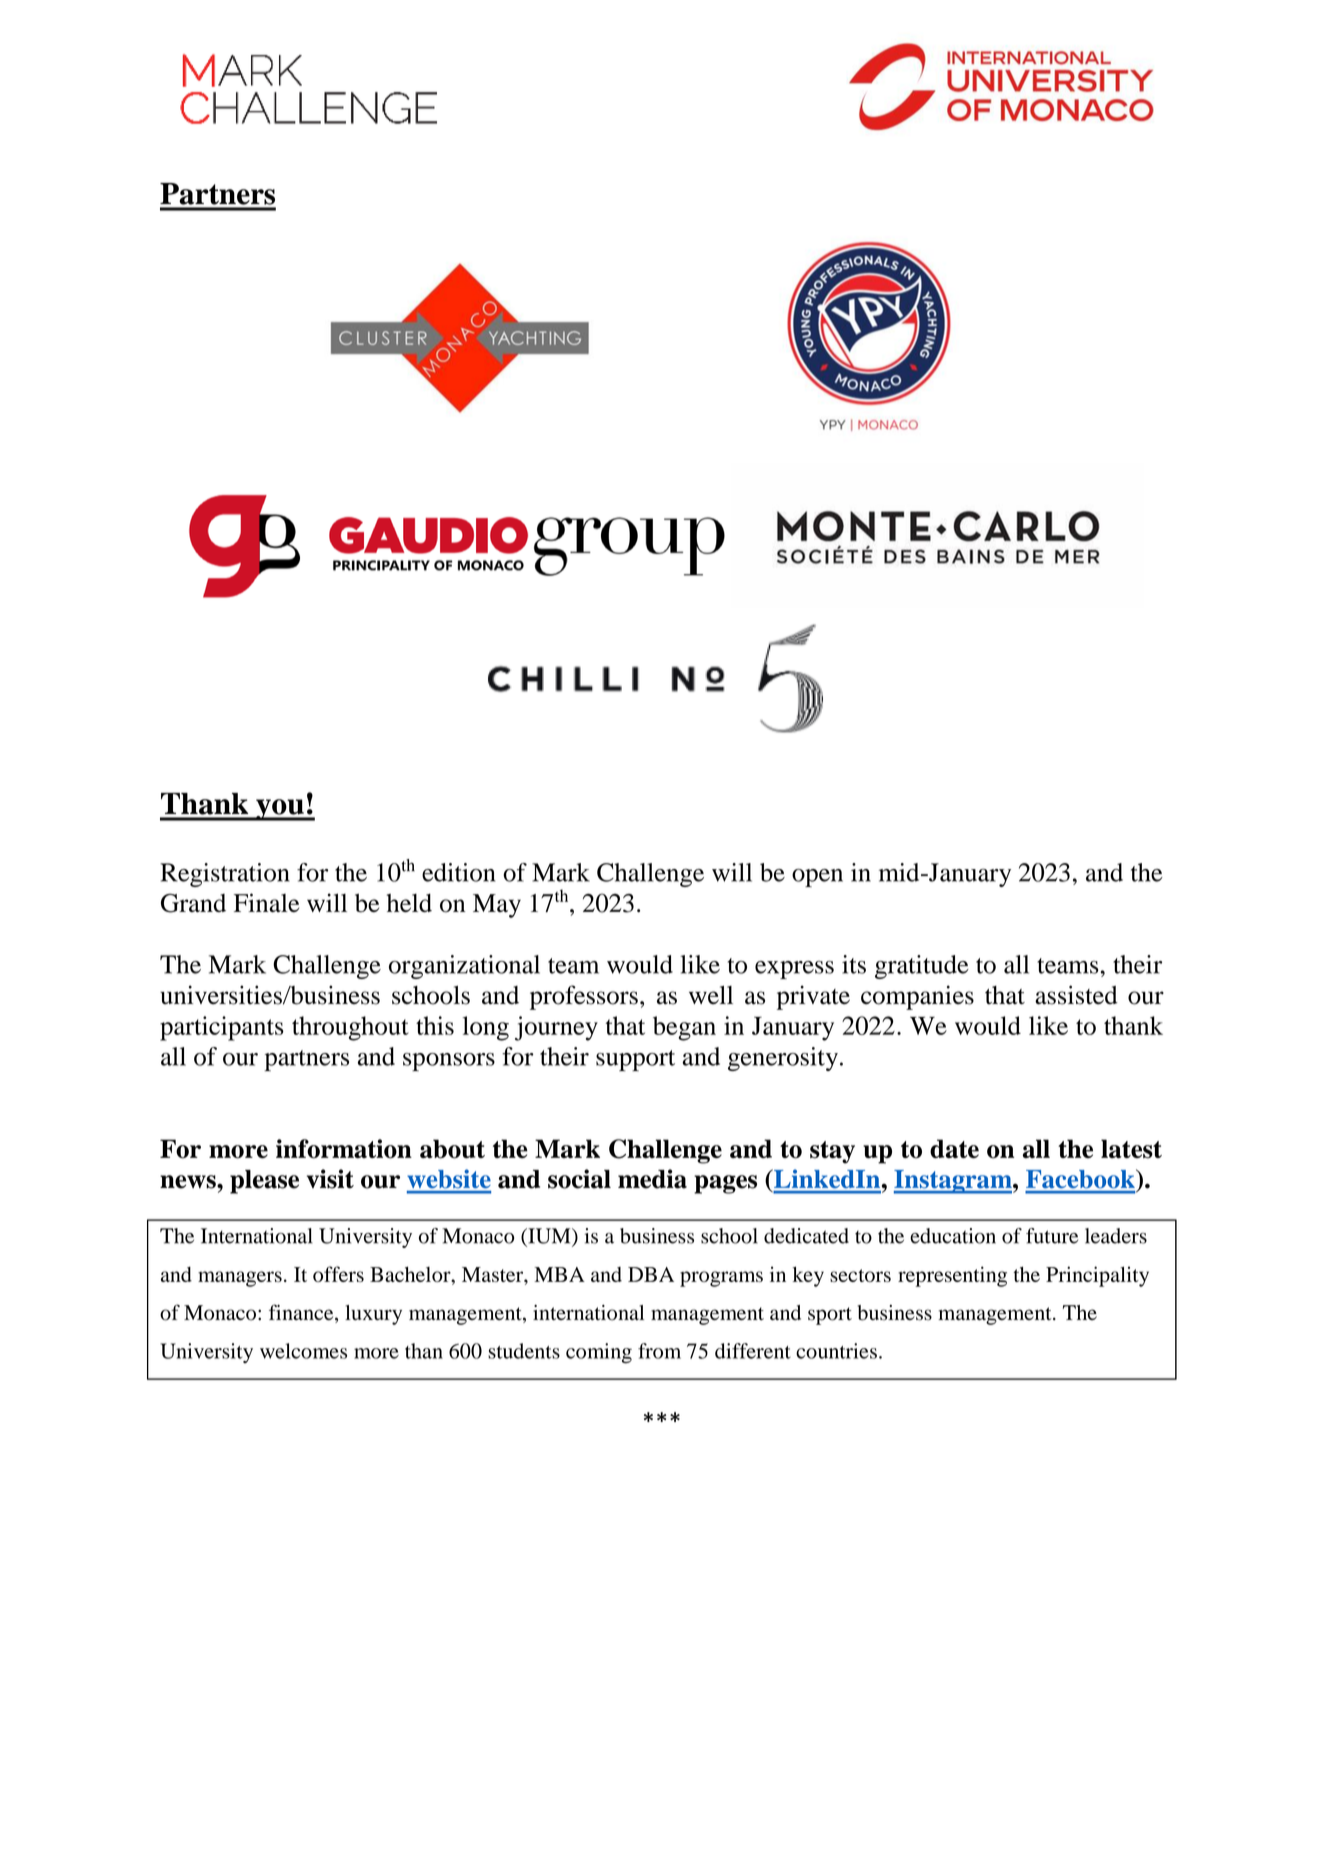 The height and width of the page is (1871, 1323). I want to click on open, so click(817, 878).
